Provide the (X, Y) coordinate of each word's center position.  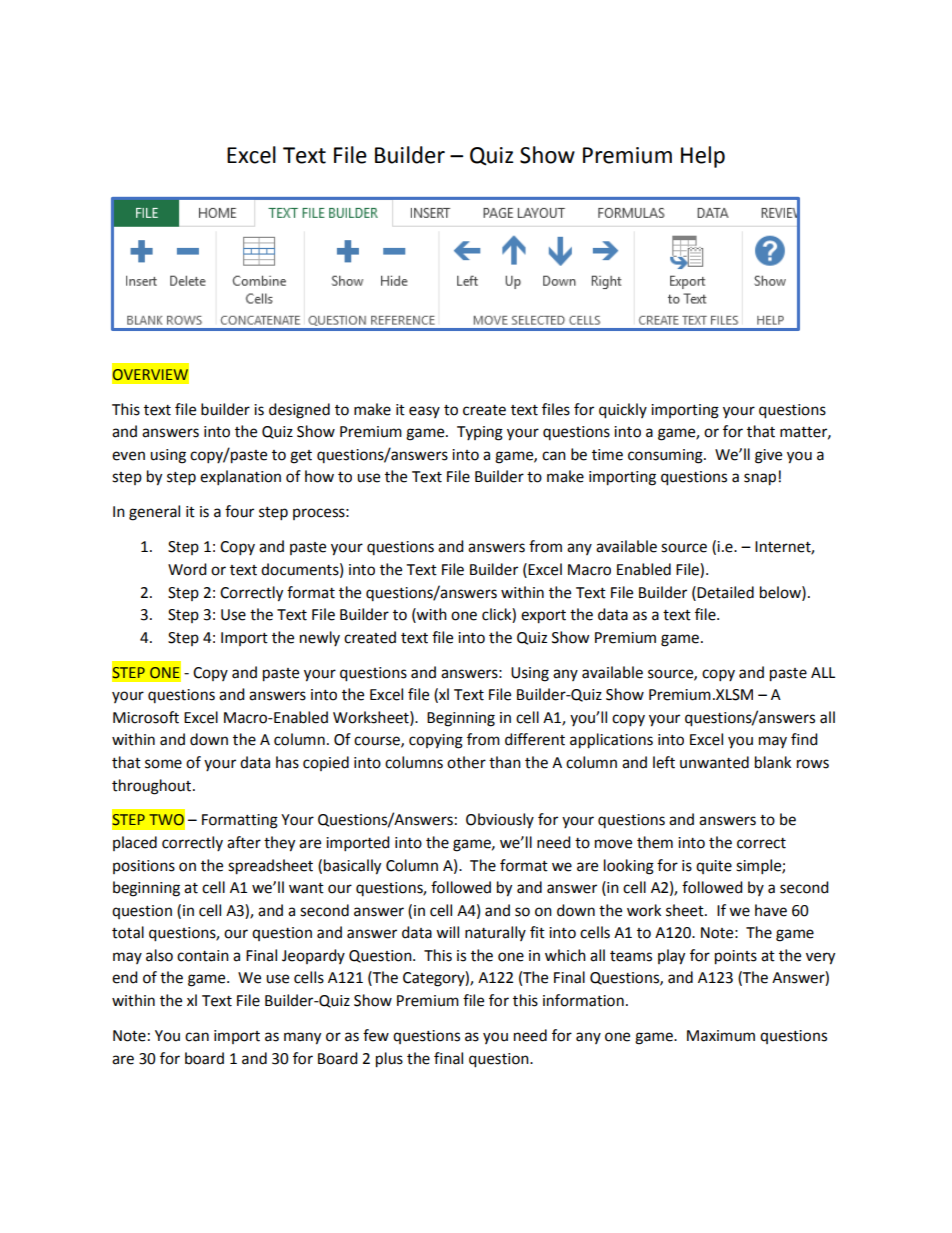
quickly (623, 411)
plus (389, 1060)
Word (187, 569)
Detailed (725, 592)
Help (703, 157)
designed (299, 411)
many (302, 1038)
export (543, 617)
